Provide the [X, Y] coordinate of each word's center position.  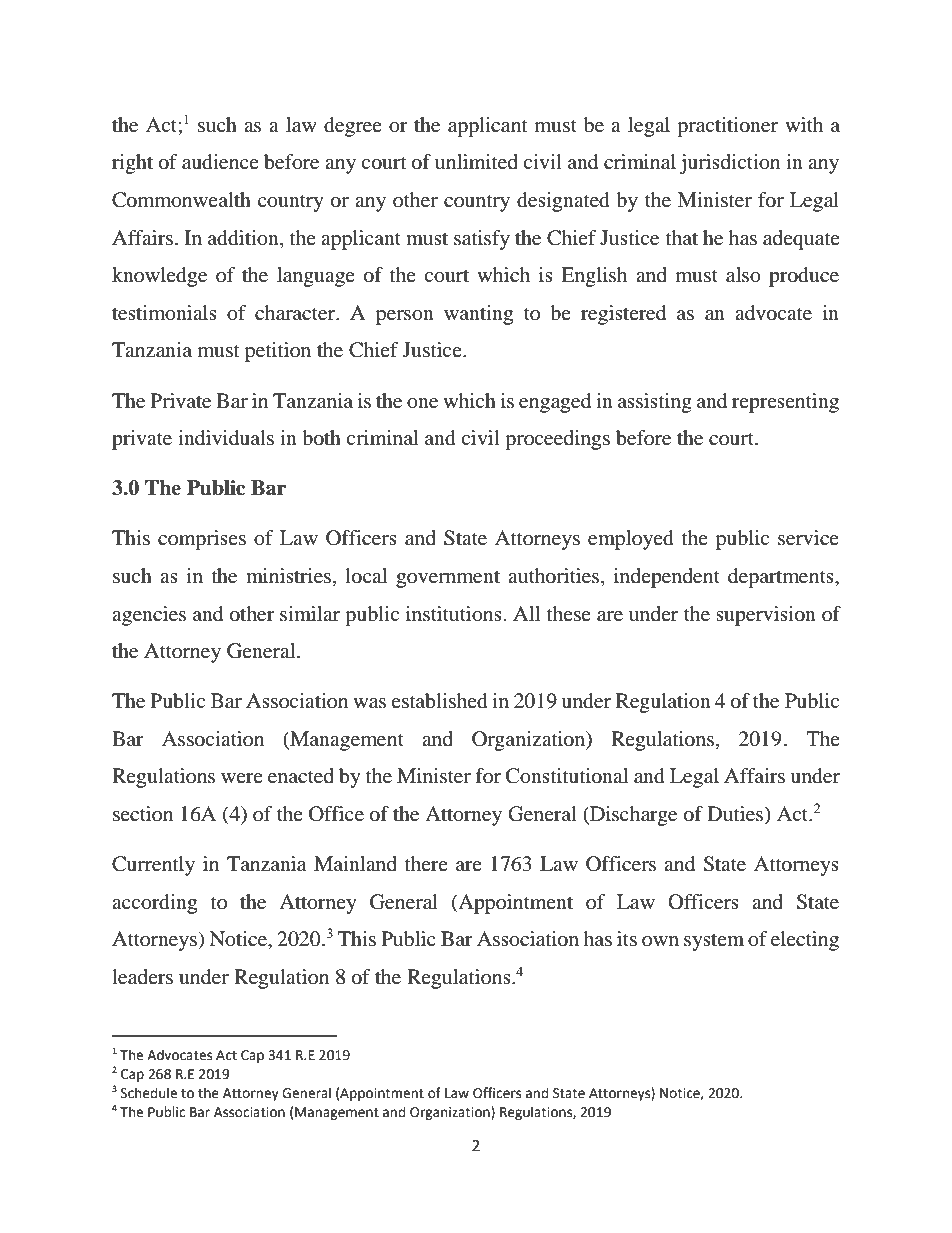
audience [220, 162]
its [627, 938]
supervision [766, 616]
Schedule [149, 1093]
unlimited [476, 162]
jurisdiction [729, 164]
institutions [454, 614]
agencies [149, 616]
